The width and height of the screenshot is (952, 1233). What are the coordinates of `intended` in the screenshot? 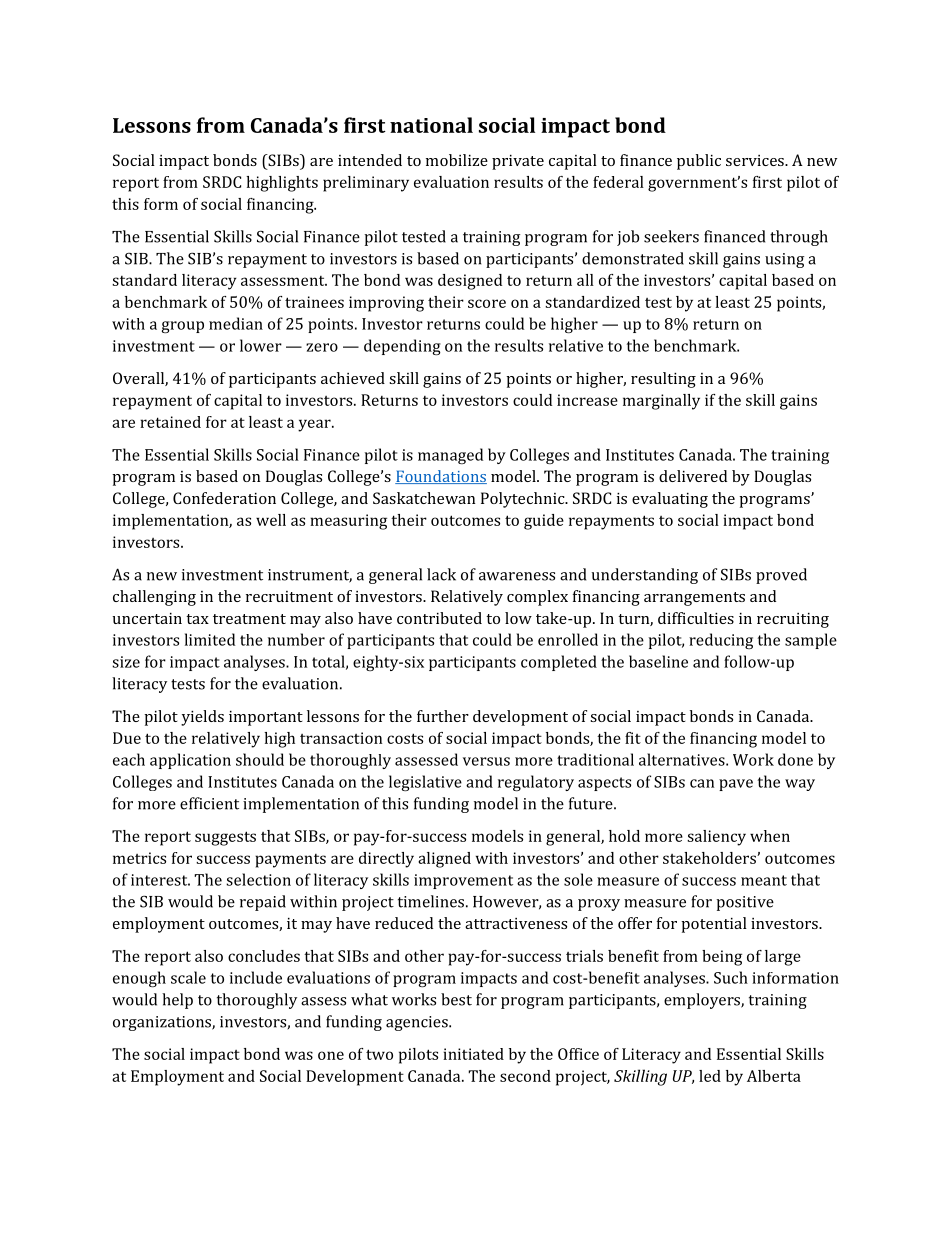 It's located at (370, 160).
